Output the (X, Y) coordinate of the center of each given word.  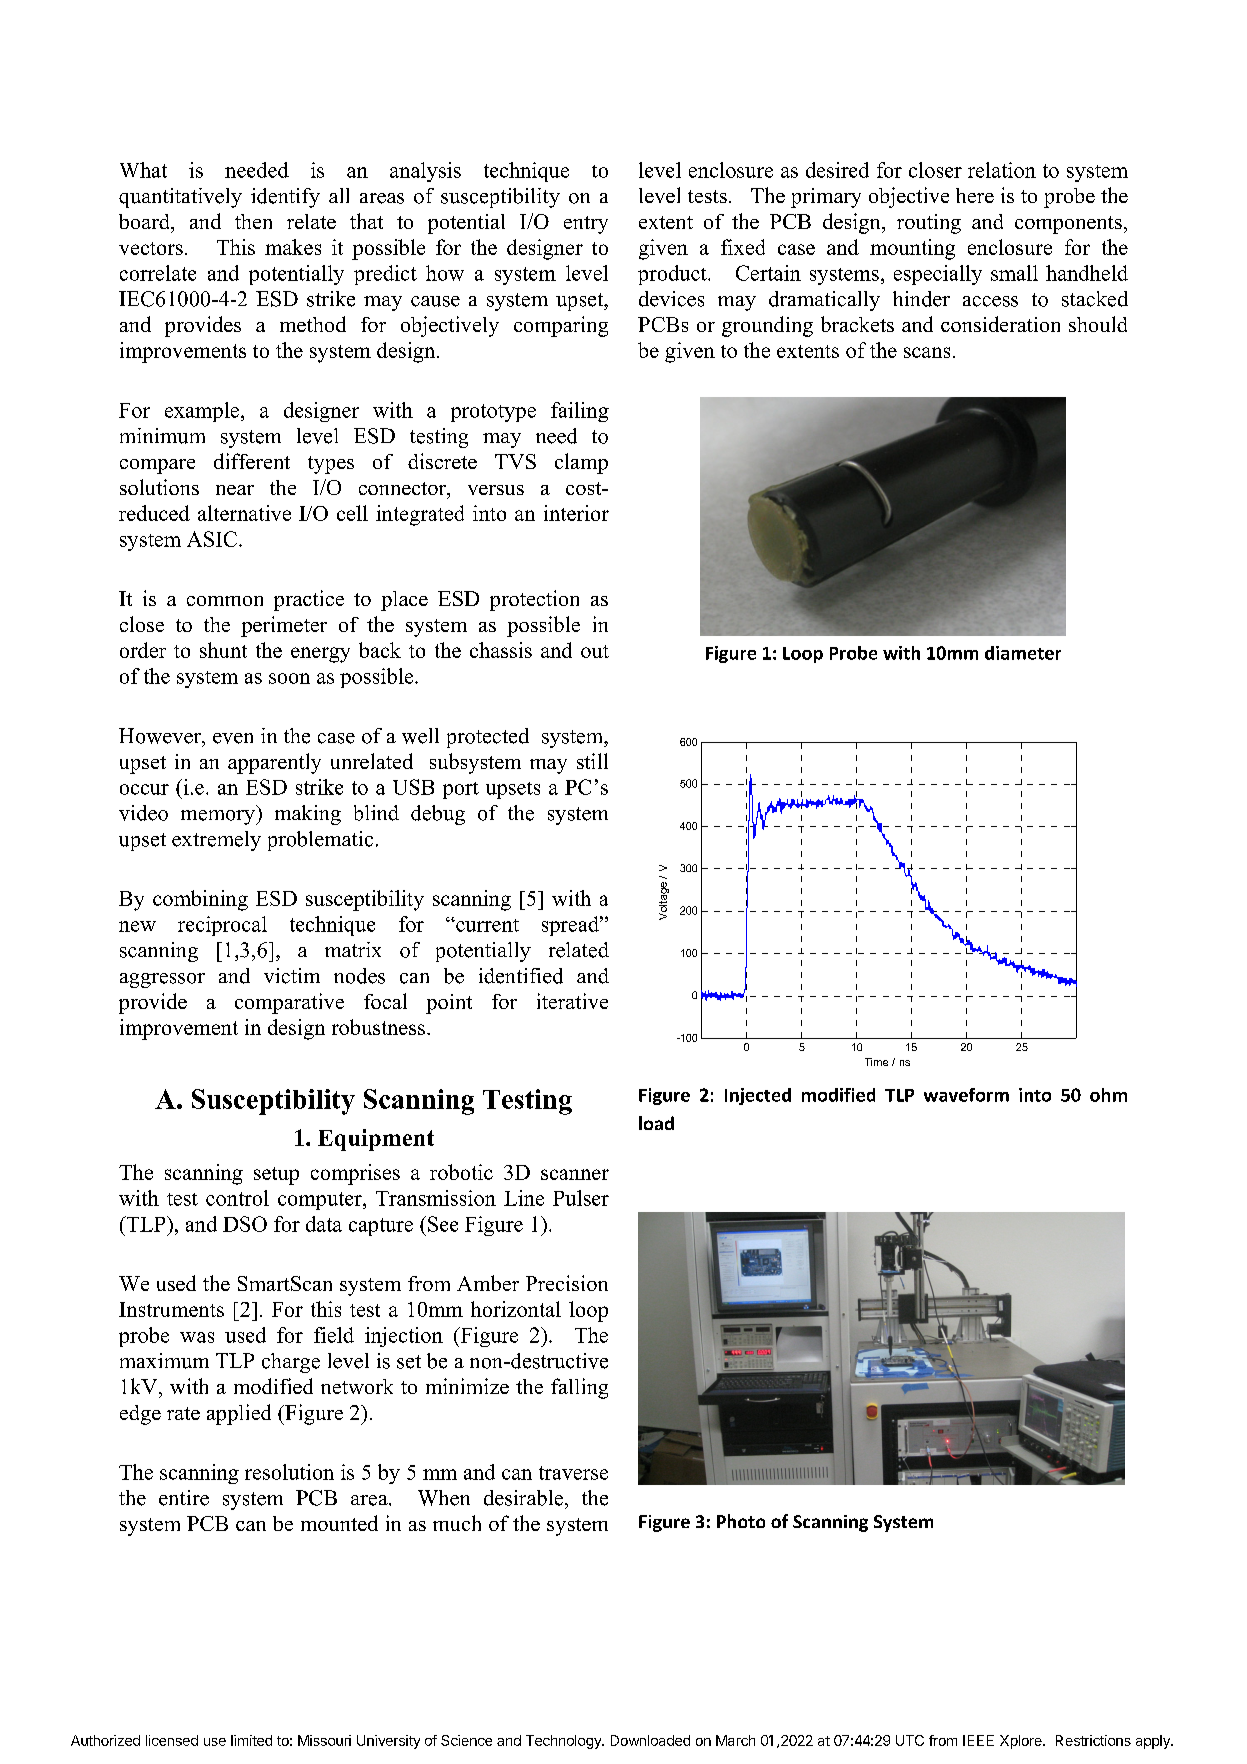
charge (291, 1363)
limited (251, 1740)
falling (579, 1388)
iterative (572, 1001)
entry (586, 225)
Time (876, 1062)
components (1068, 225)
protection (534, 600)
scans (927, 352)
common (225, 601)
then (253, 221)
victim (292, 976)
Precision (567, 1283)
